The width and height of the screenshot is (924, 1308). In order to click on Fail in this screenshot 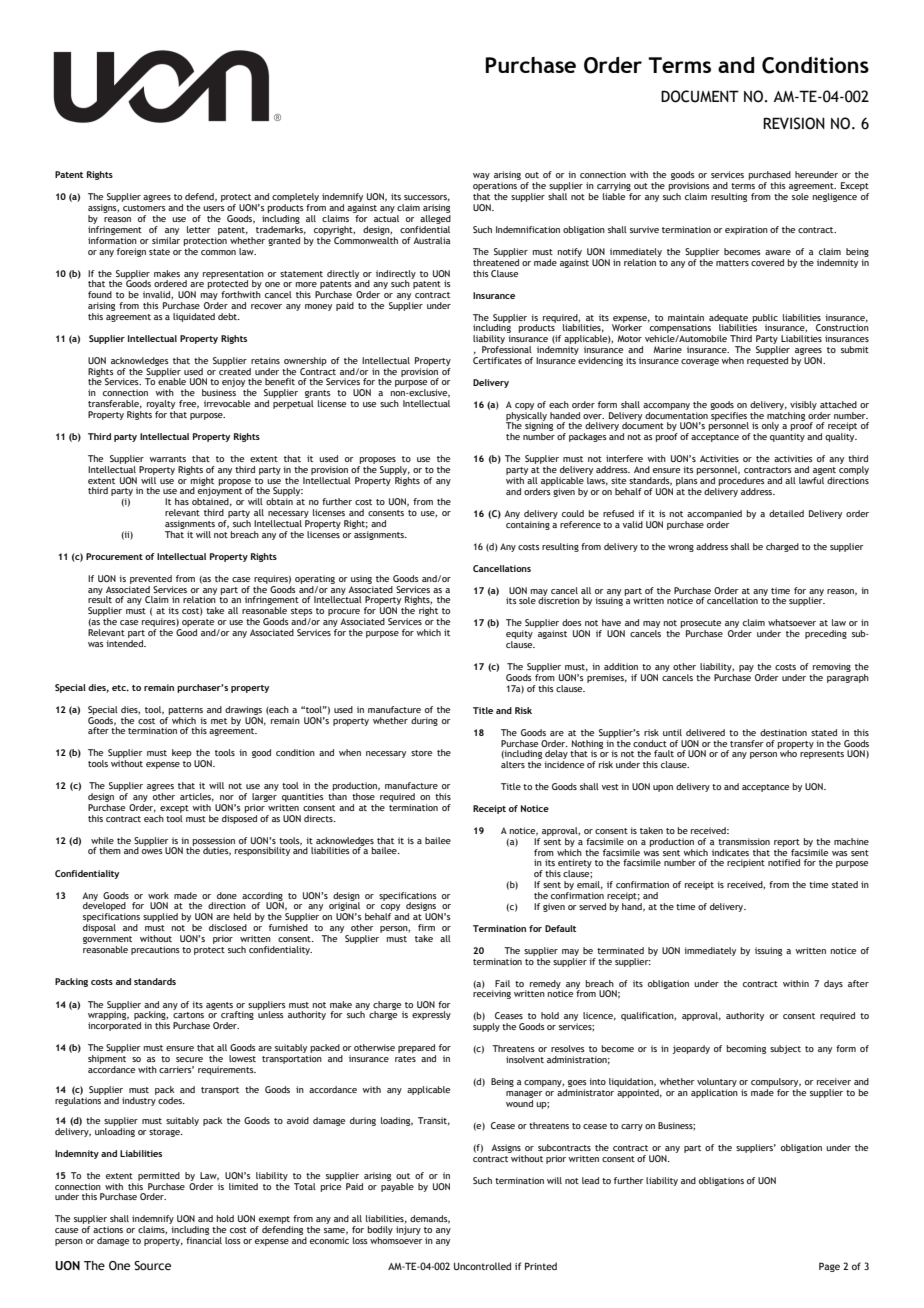, I will do `click(502, 983)`.
